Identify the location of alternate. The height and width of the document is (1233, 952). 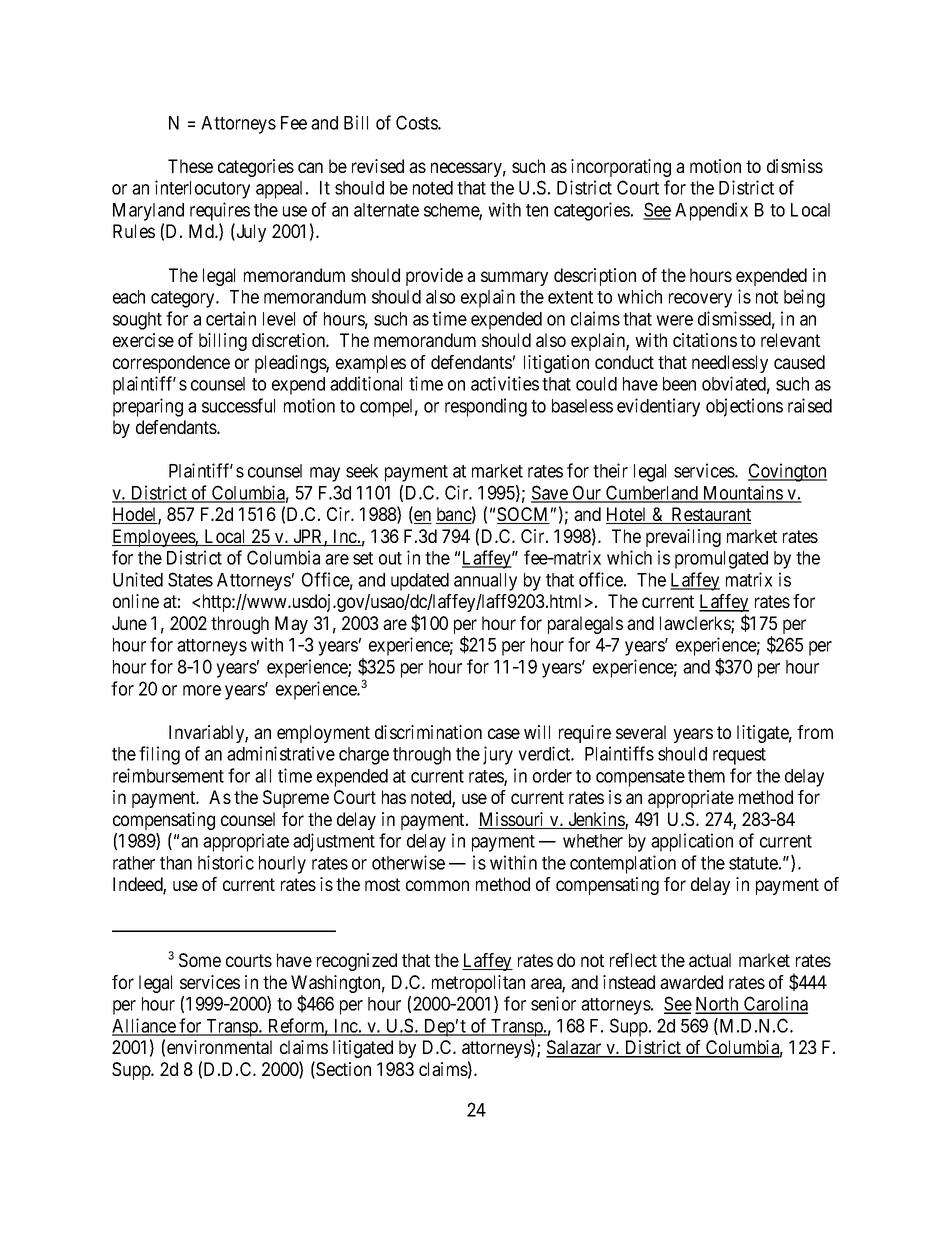
(386, 210).
